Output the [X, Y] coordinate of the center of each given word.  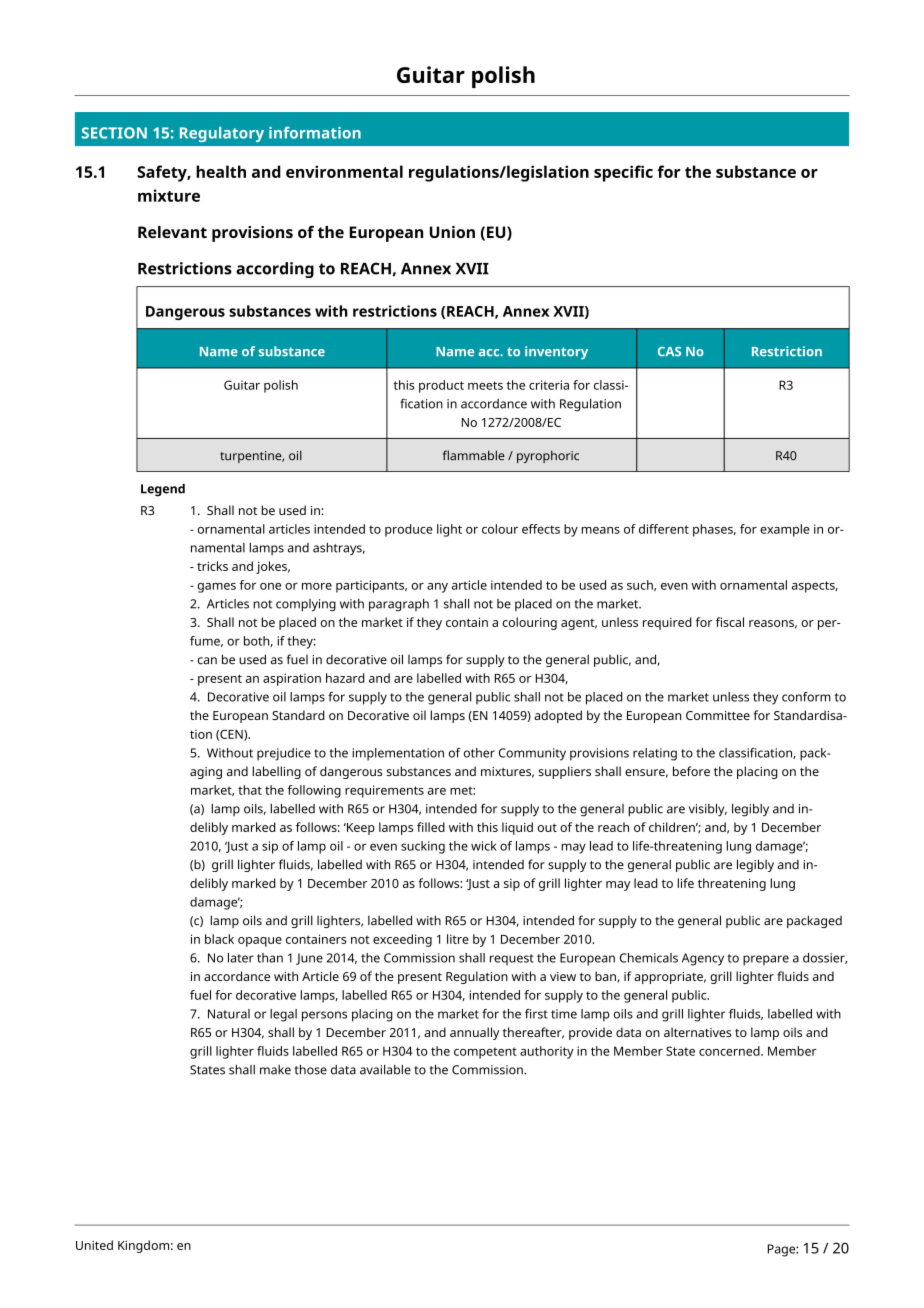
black [219, 939]
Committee [718, 715]
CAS [669, 352]
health [221, 171]
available [385, 1070]
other [479, 753]
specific [623, 173]
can [207, 661]
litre [458, 939]
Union [452, 232]
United [94, 1245]
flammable [474, 455]
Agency [703, 959]
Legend [163, 490]
